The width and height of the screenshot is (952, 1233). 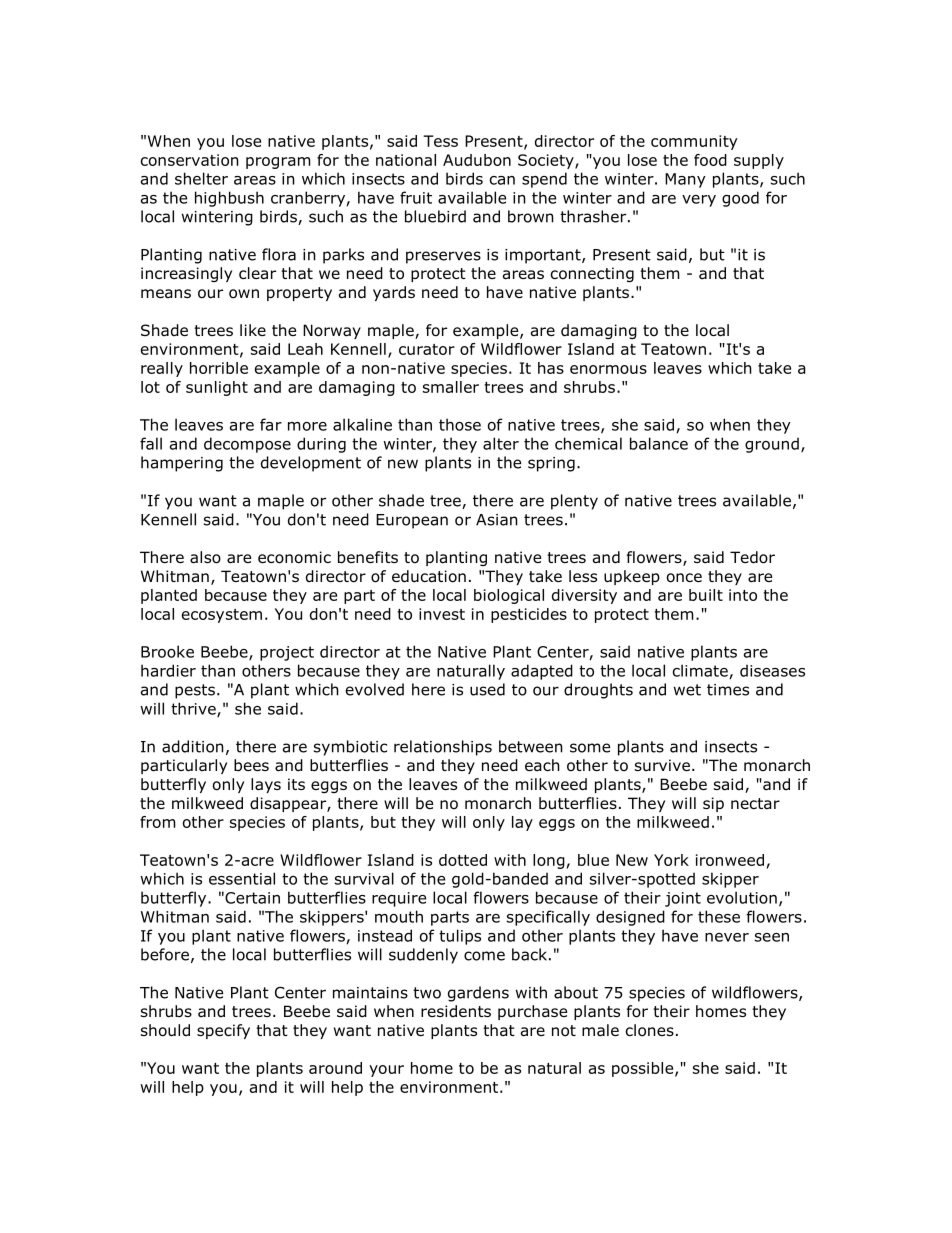 What do you see at coordinates (477, 160) in the screenshot?
I see `Audubon` at bounding box center [477, 160].
